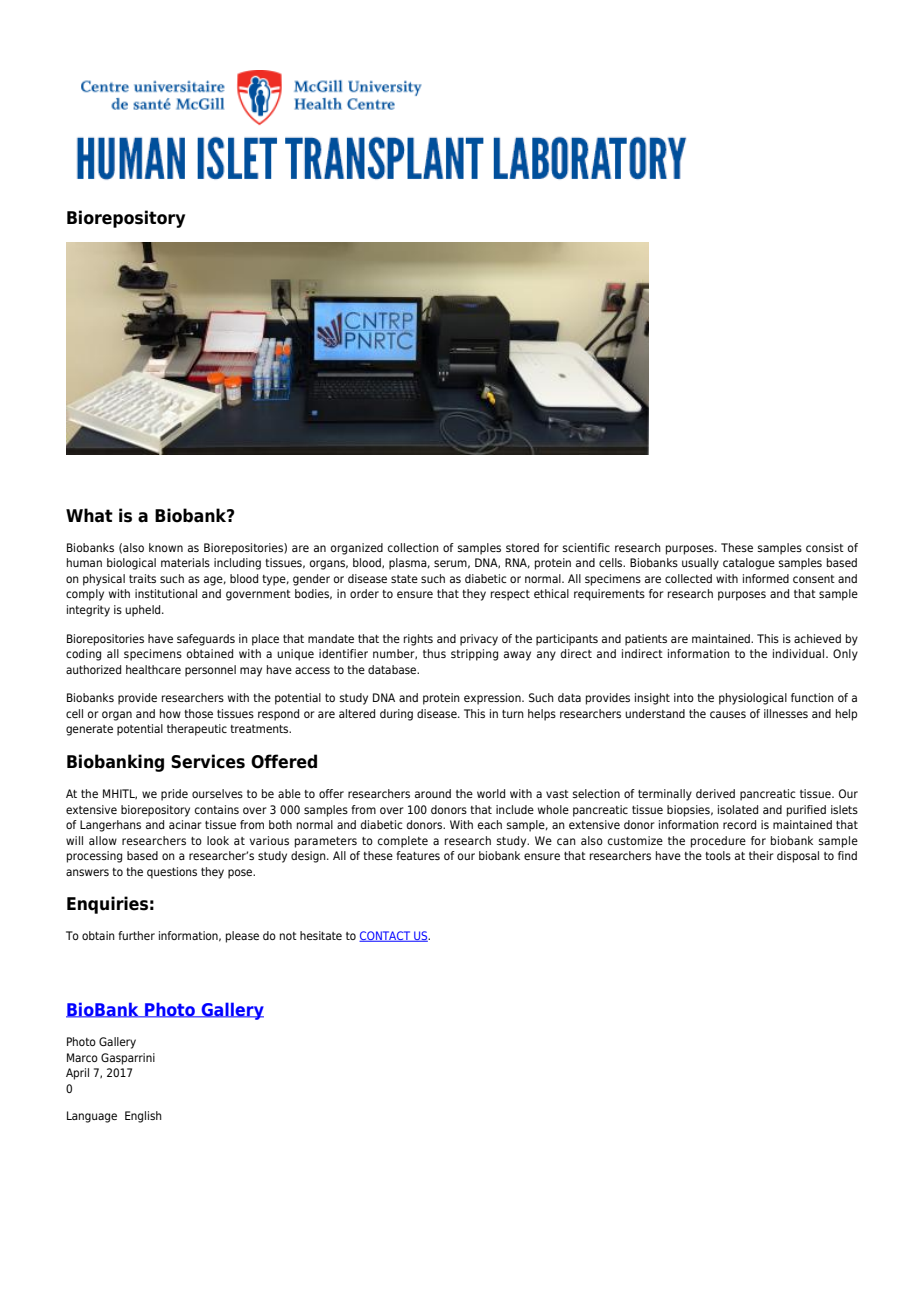  What do you see at coordinates (798, 857) in the image?
I see `disposal` at bounding box center [798, 857].
